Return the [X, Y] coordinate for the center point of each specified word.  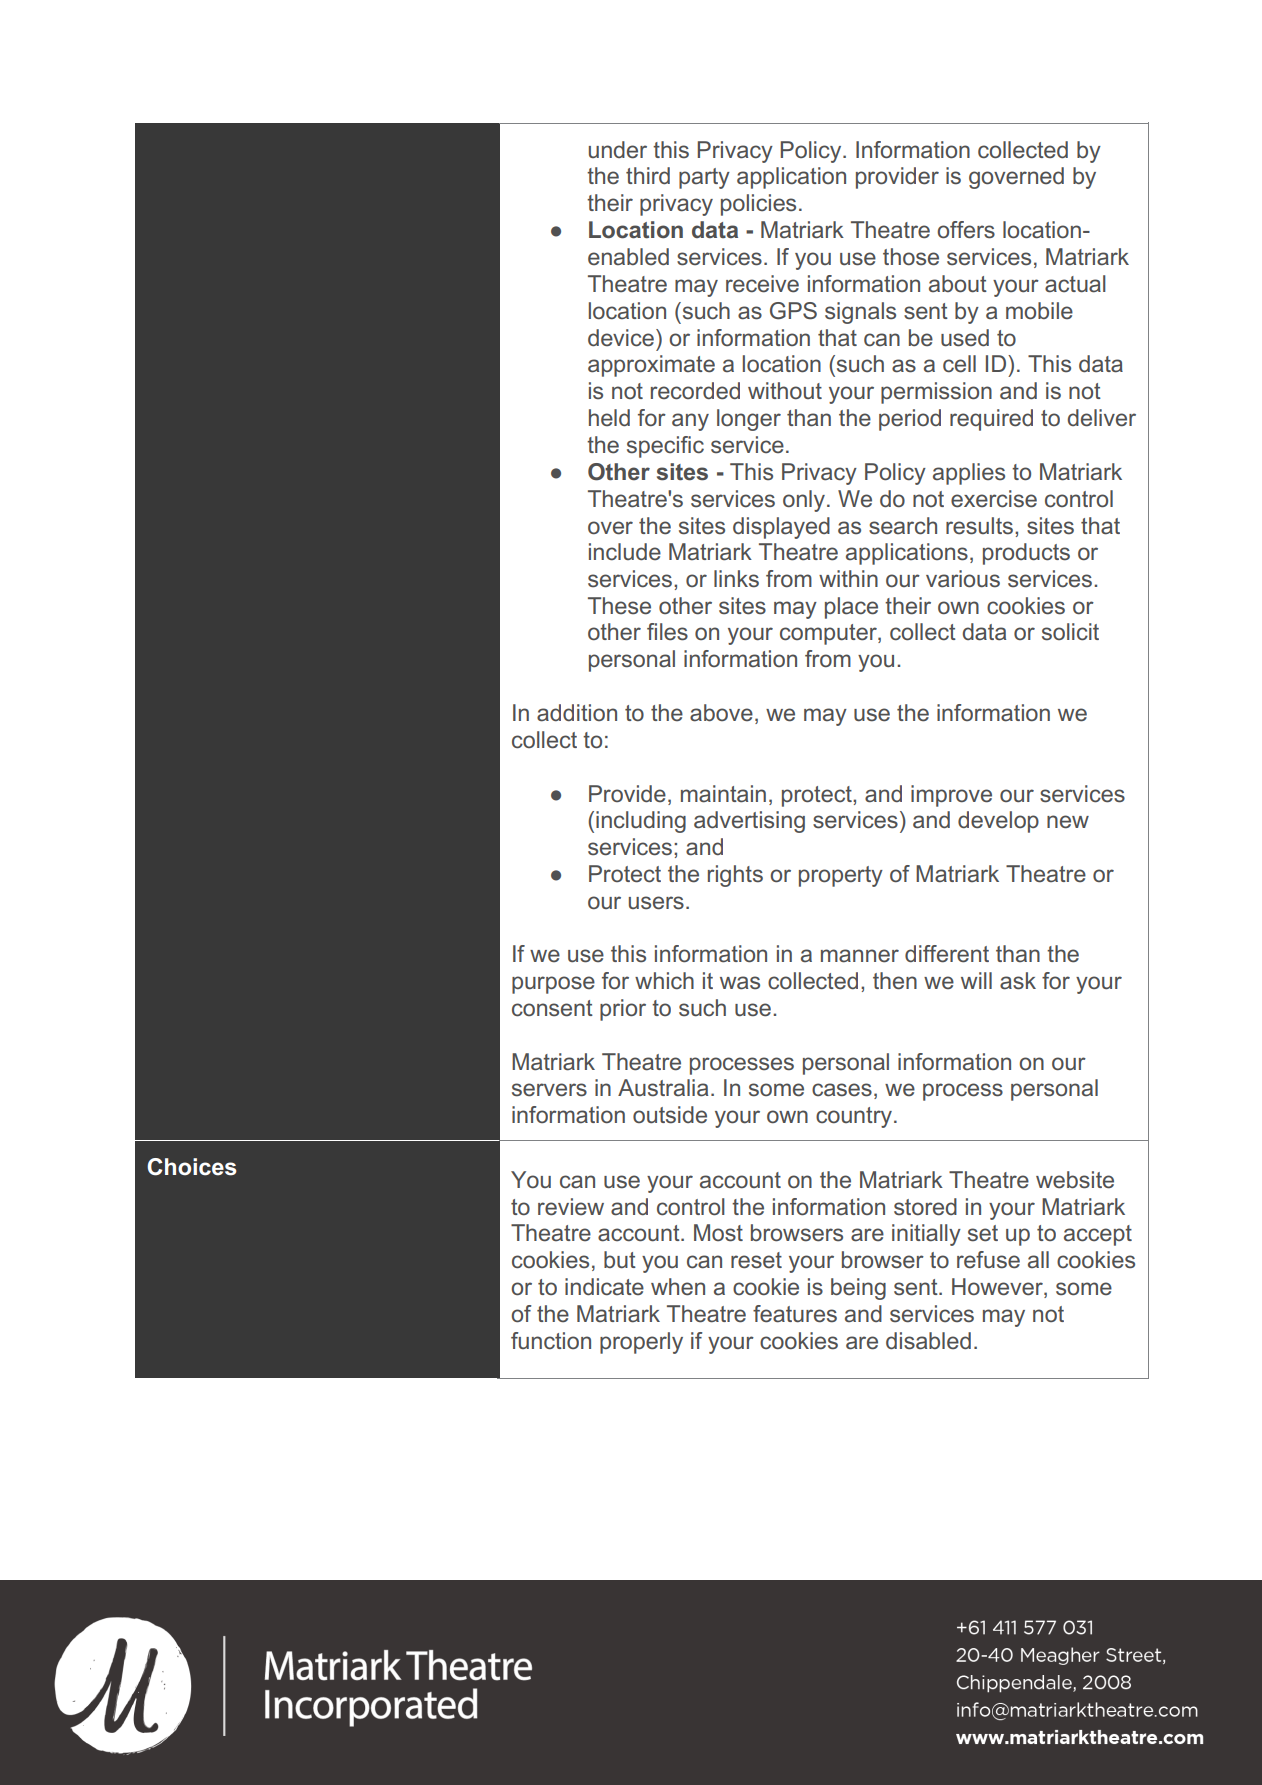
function [551, 1341]
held [609, 418]
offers [966, 230]
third [648, 175]
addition [577, 713]
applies [969, 474]
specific [665, 447]
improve [951, 796]
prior [623, 1010]
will [976, 980]
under [618, 150]
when [678, 1287]
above [721, 713]
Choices [192, 1167]
